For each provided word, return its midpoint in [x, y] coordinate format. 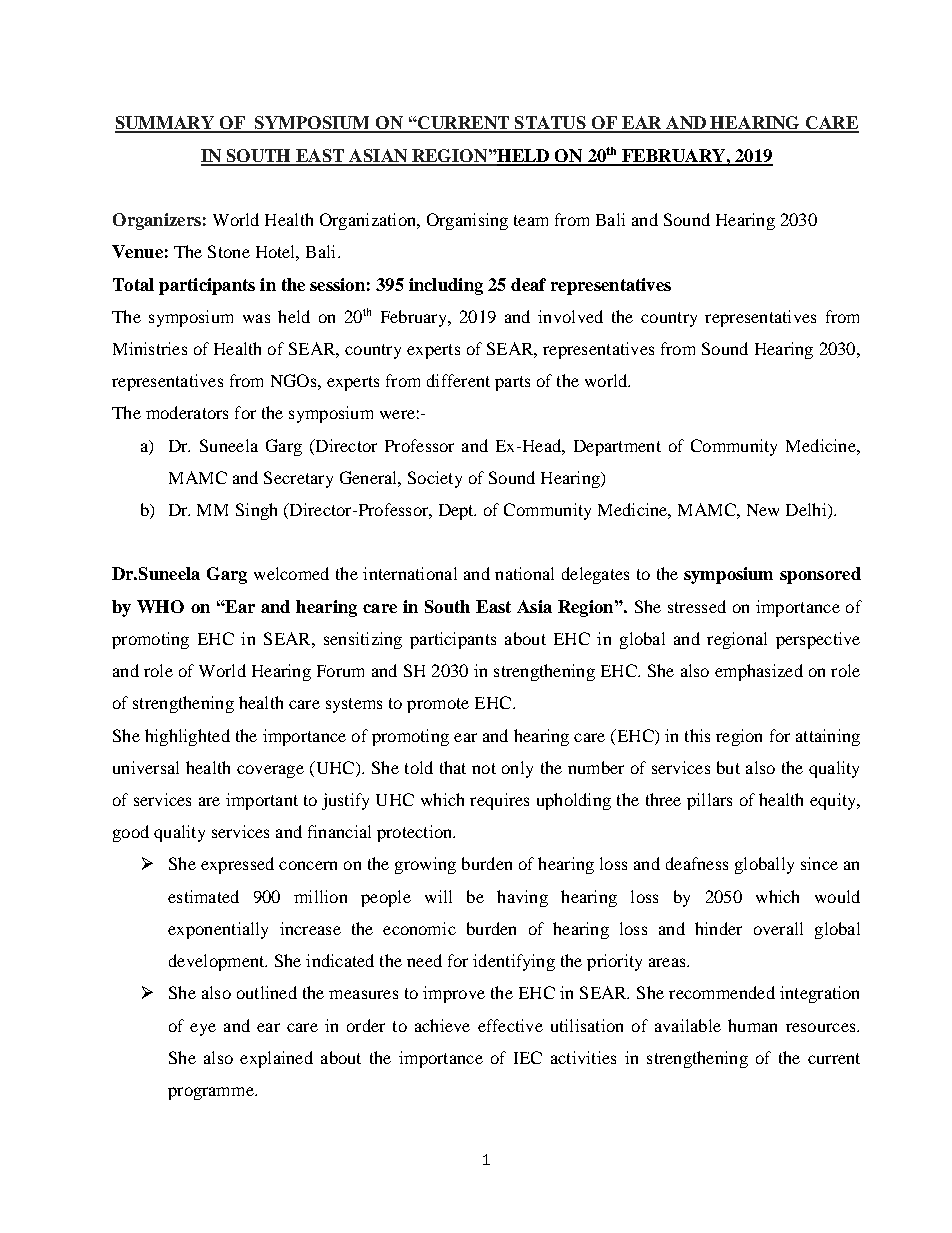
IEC [528, 1057]
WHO [160, 606]
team [531, 220]
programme [212, 1093]
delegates [595, 575]
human [752, 1025]
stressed [697, 606]
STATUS [550, 124]
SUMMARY [165, 124]
